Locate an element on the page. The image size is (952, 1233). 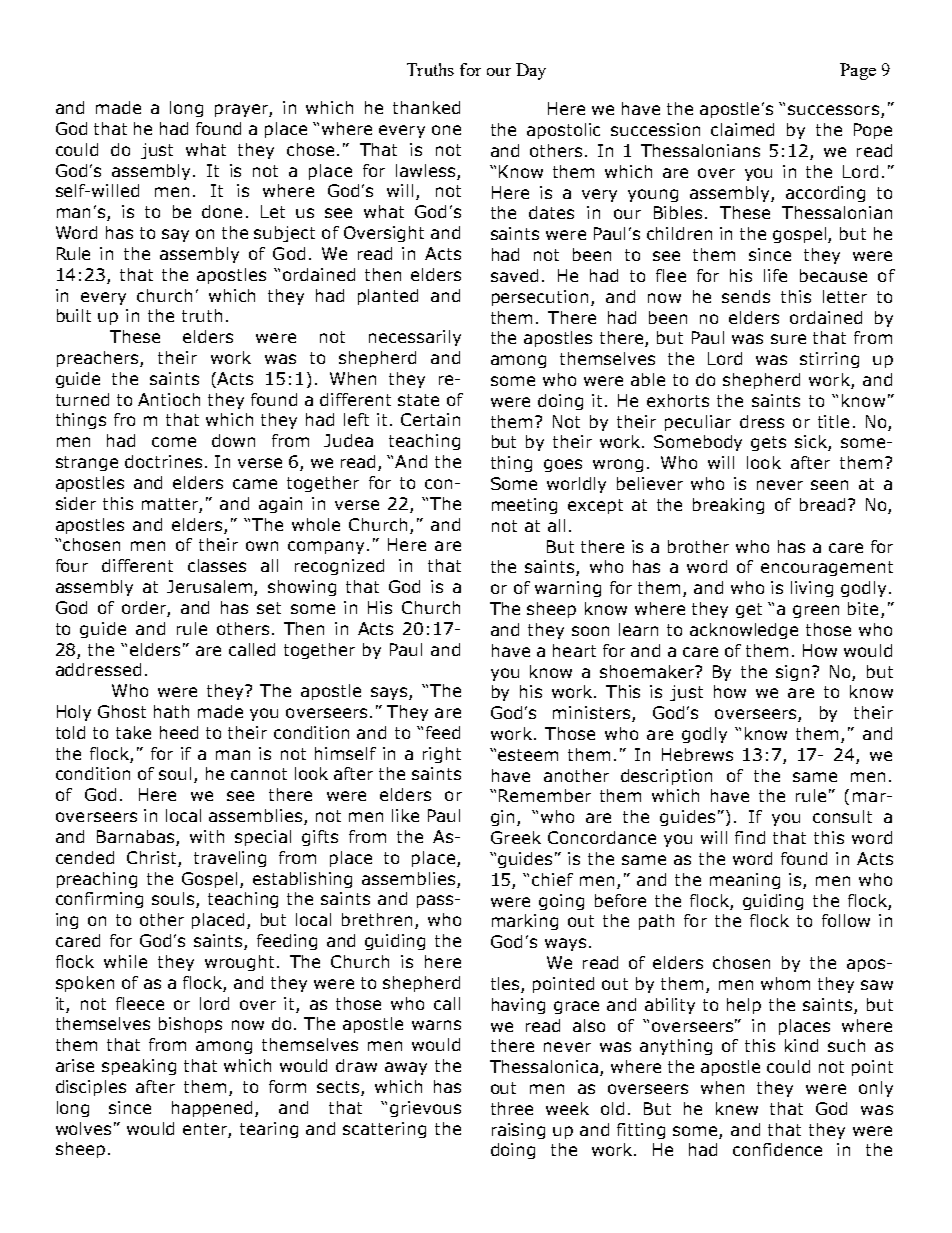
thanked is located at coordinates (426, 107).
